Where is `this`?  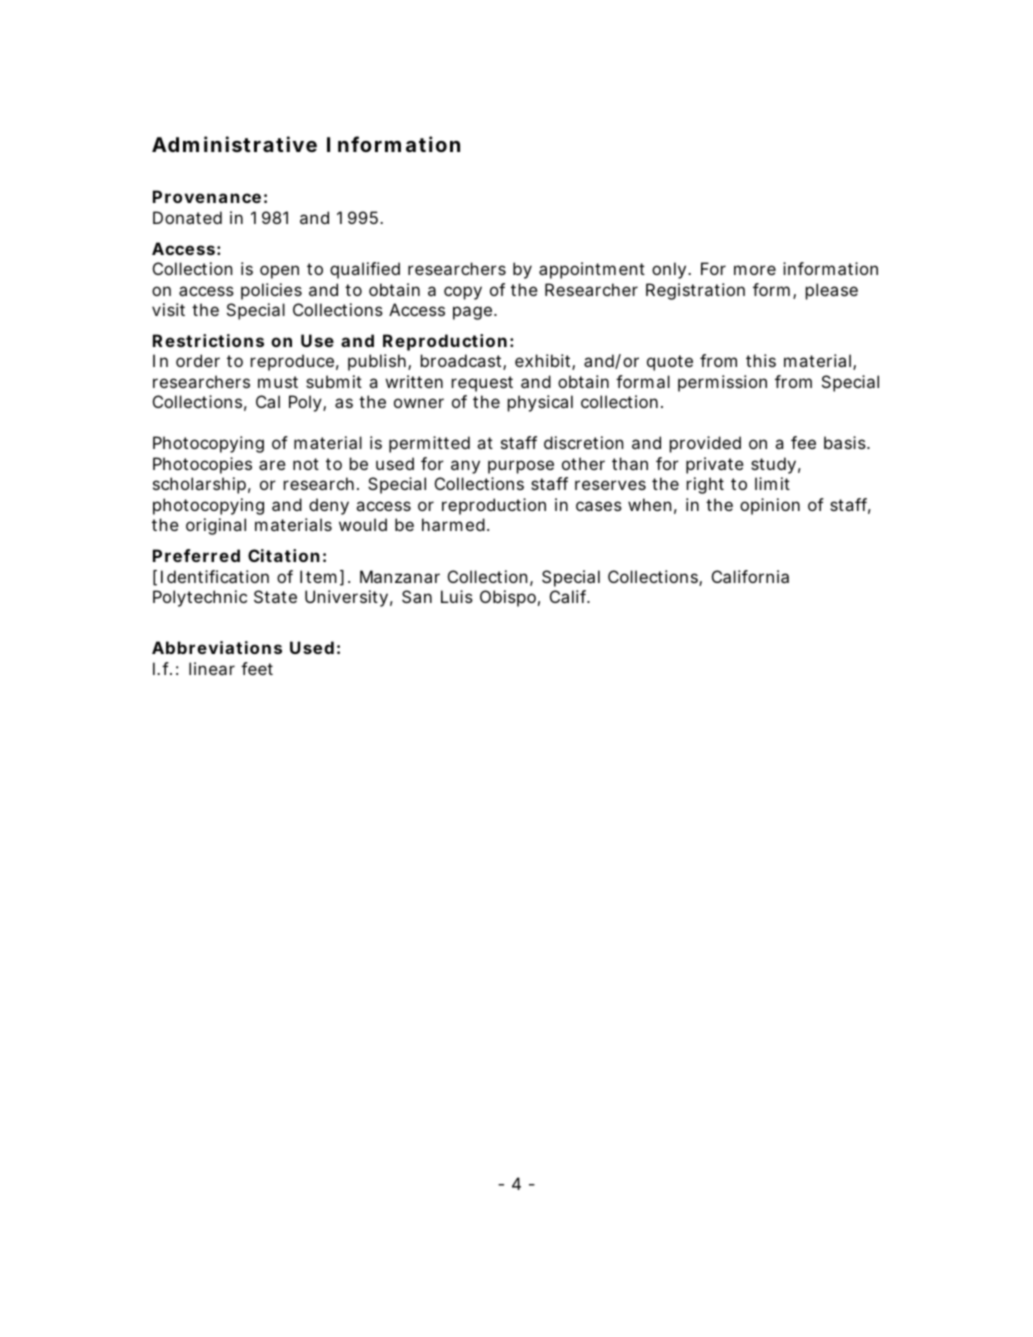
this is located at coordinates (761, 360).
